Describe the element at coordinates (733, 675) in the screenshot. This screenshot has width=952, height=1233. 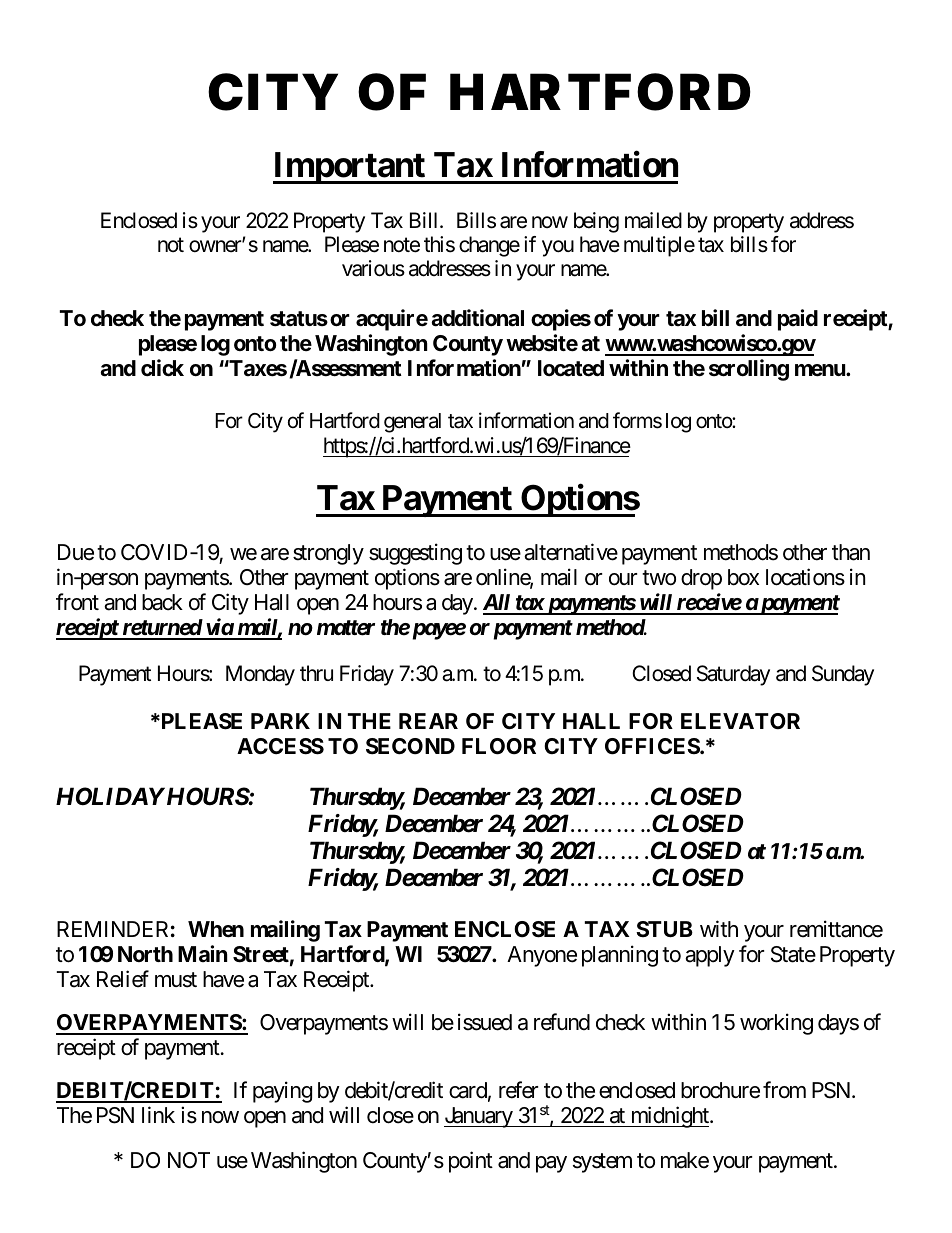
I see `Saturday` at that location.
